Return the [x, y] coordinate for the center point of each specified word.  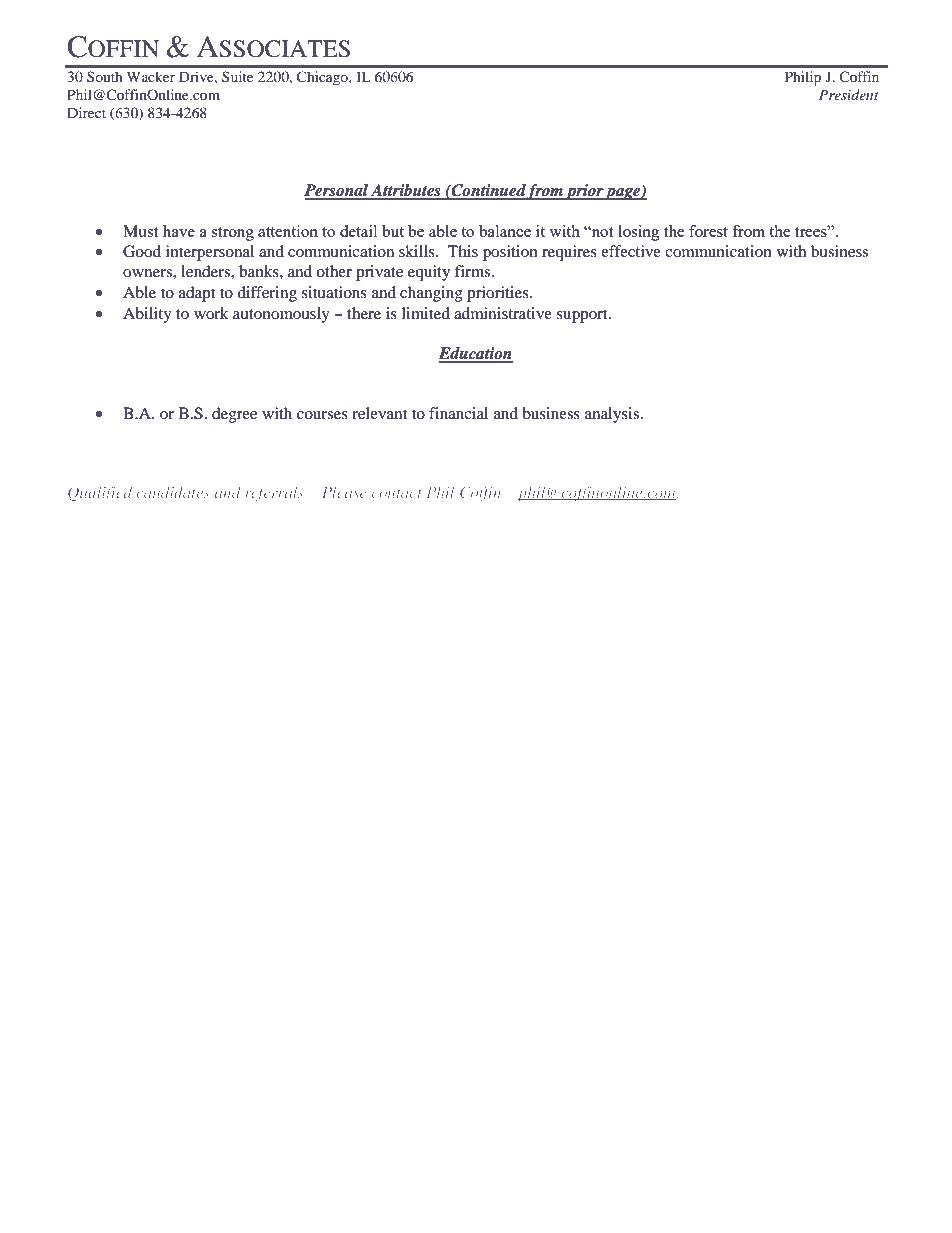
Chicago [323, 78]
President [849, 94]
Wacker [151, 76]
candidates [173, 492]
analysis [613, 415]
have [179, 231]
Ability [147, 315]
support [583, 316]
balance [505, 231]
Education [476, 354]
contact [396, 493]
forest [708, 231]
